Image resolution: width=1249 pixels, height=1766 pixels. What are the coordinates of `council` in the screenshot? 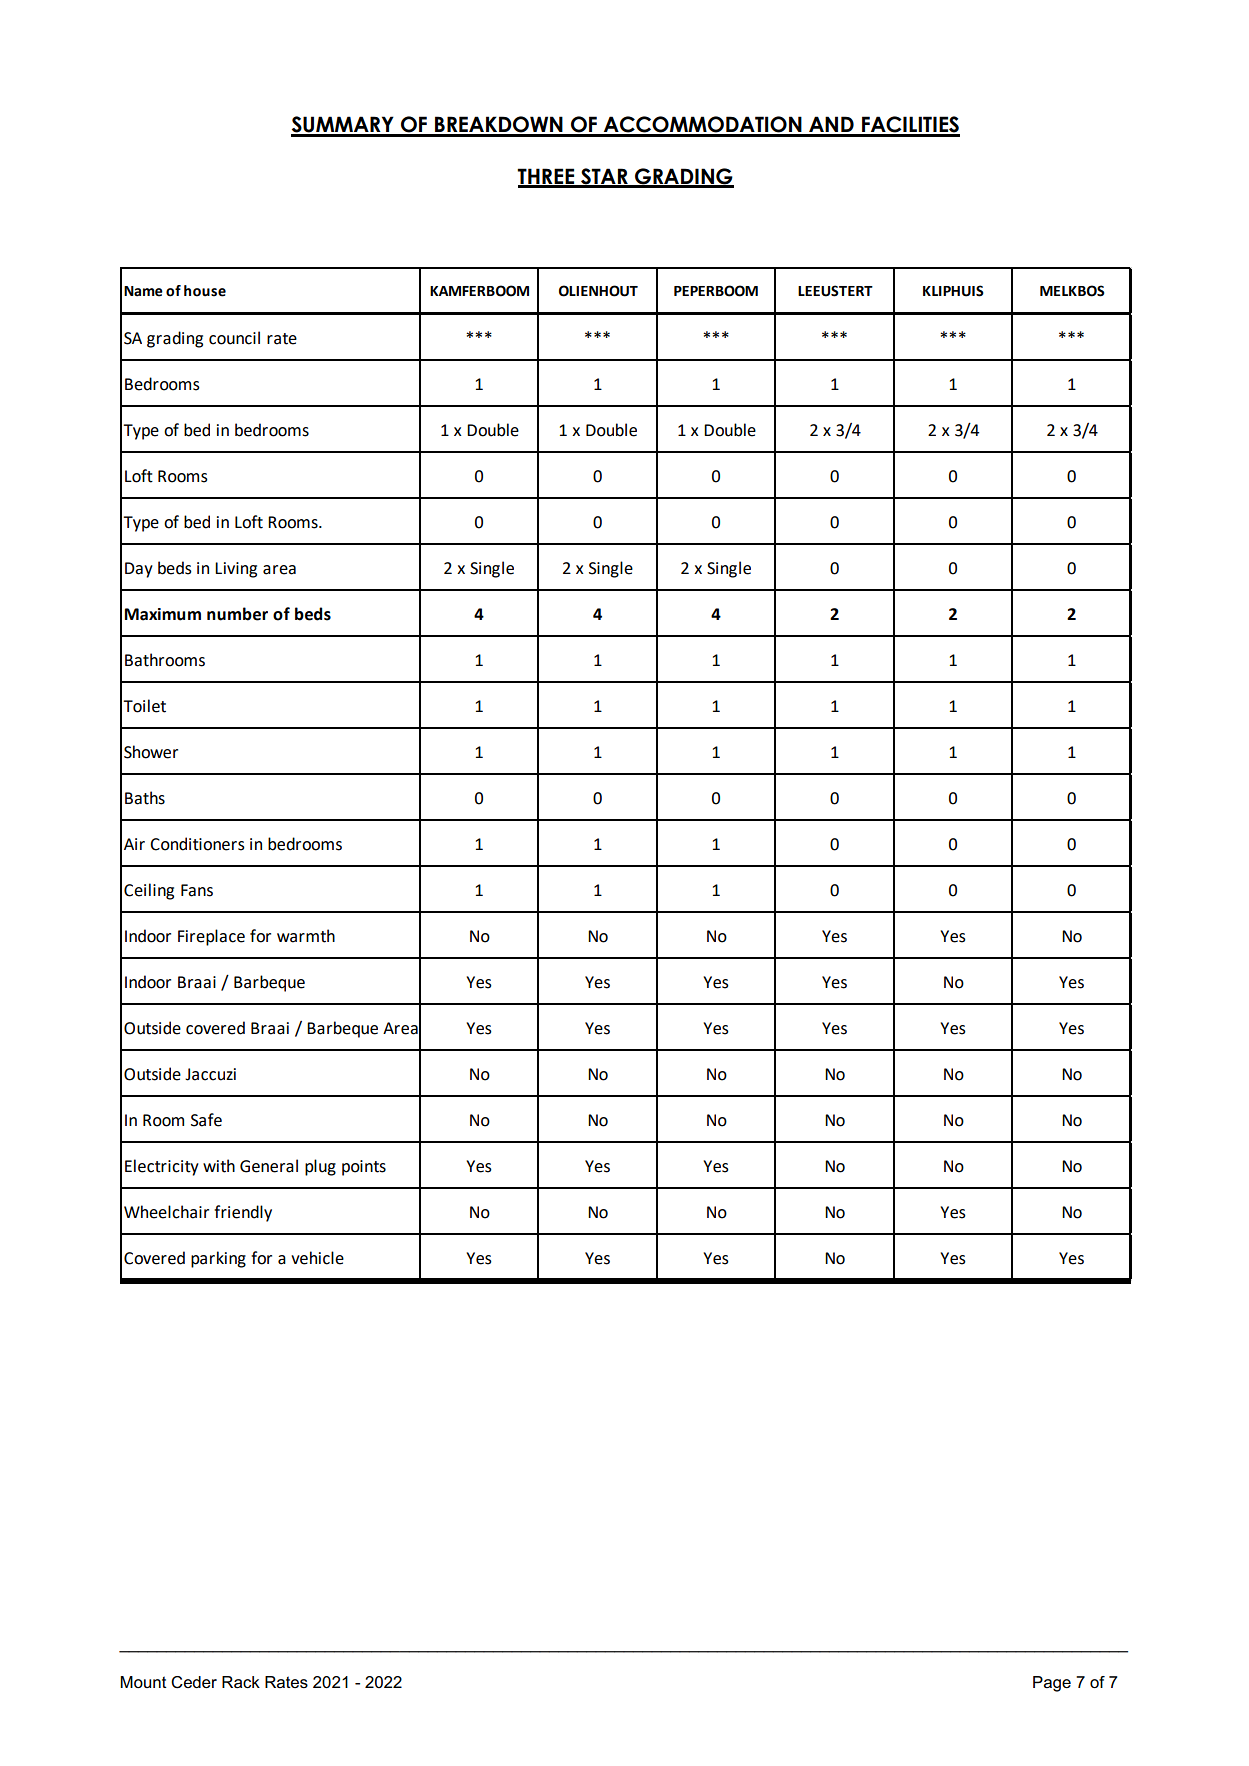 It's located at (234, 338).
